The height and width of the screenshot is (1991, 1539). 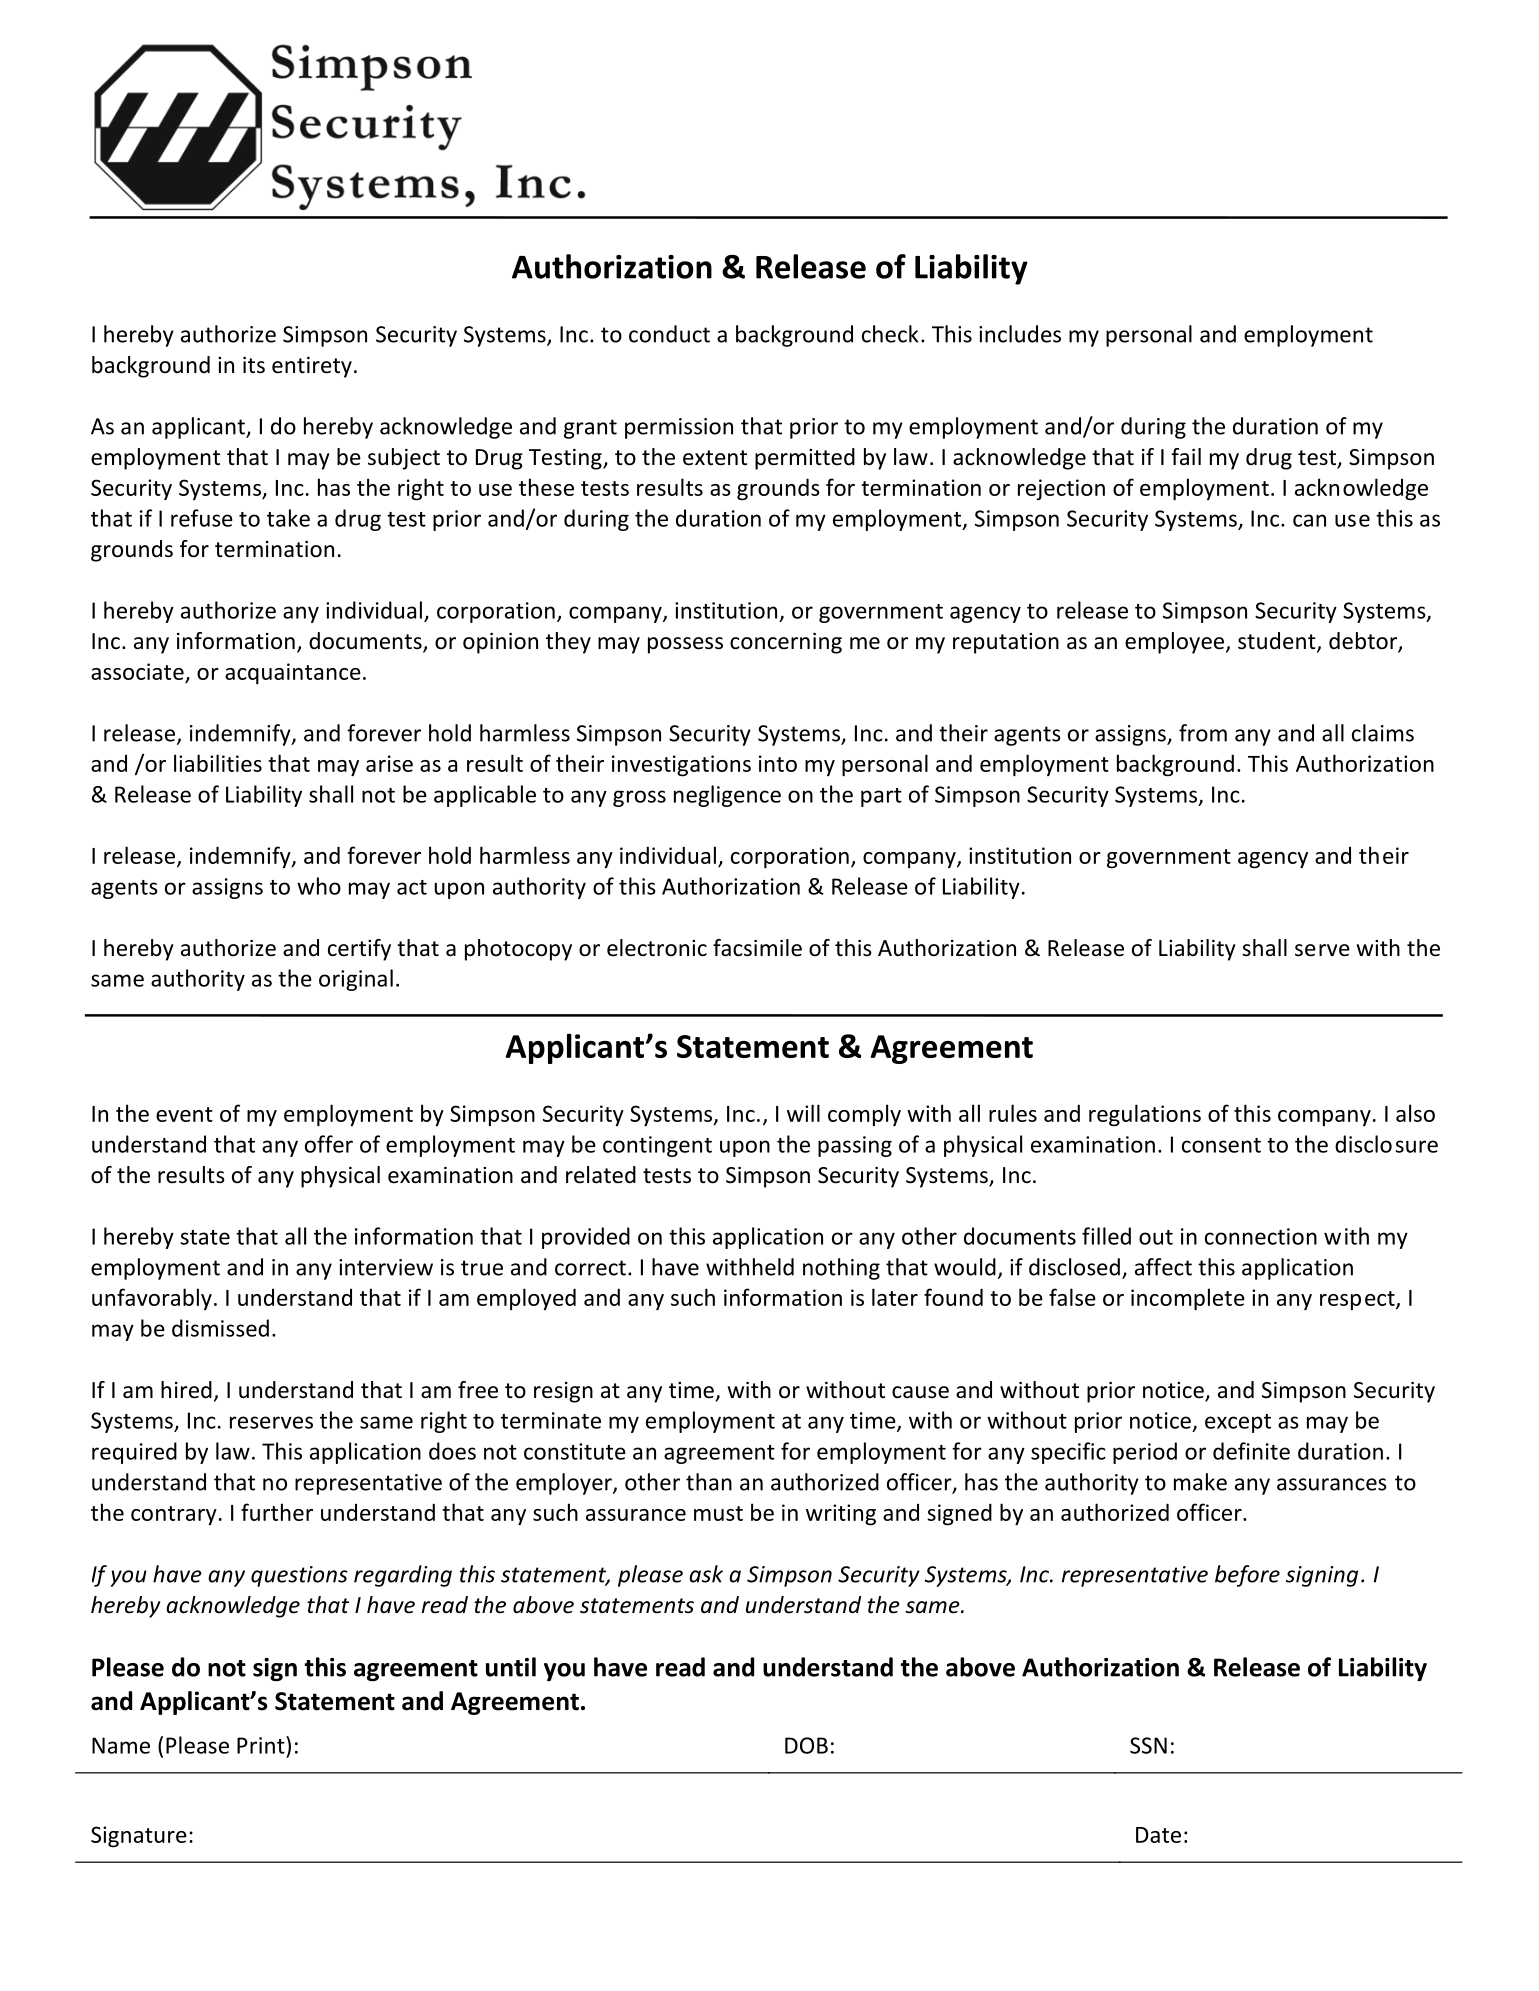 What do you see at coordinates (1203, 733) in the screenshot?
I see `from` at bounding box center [1203, 733].
